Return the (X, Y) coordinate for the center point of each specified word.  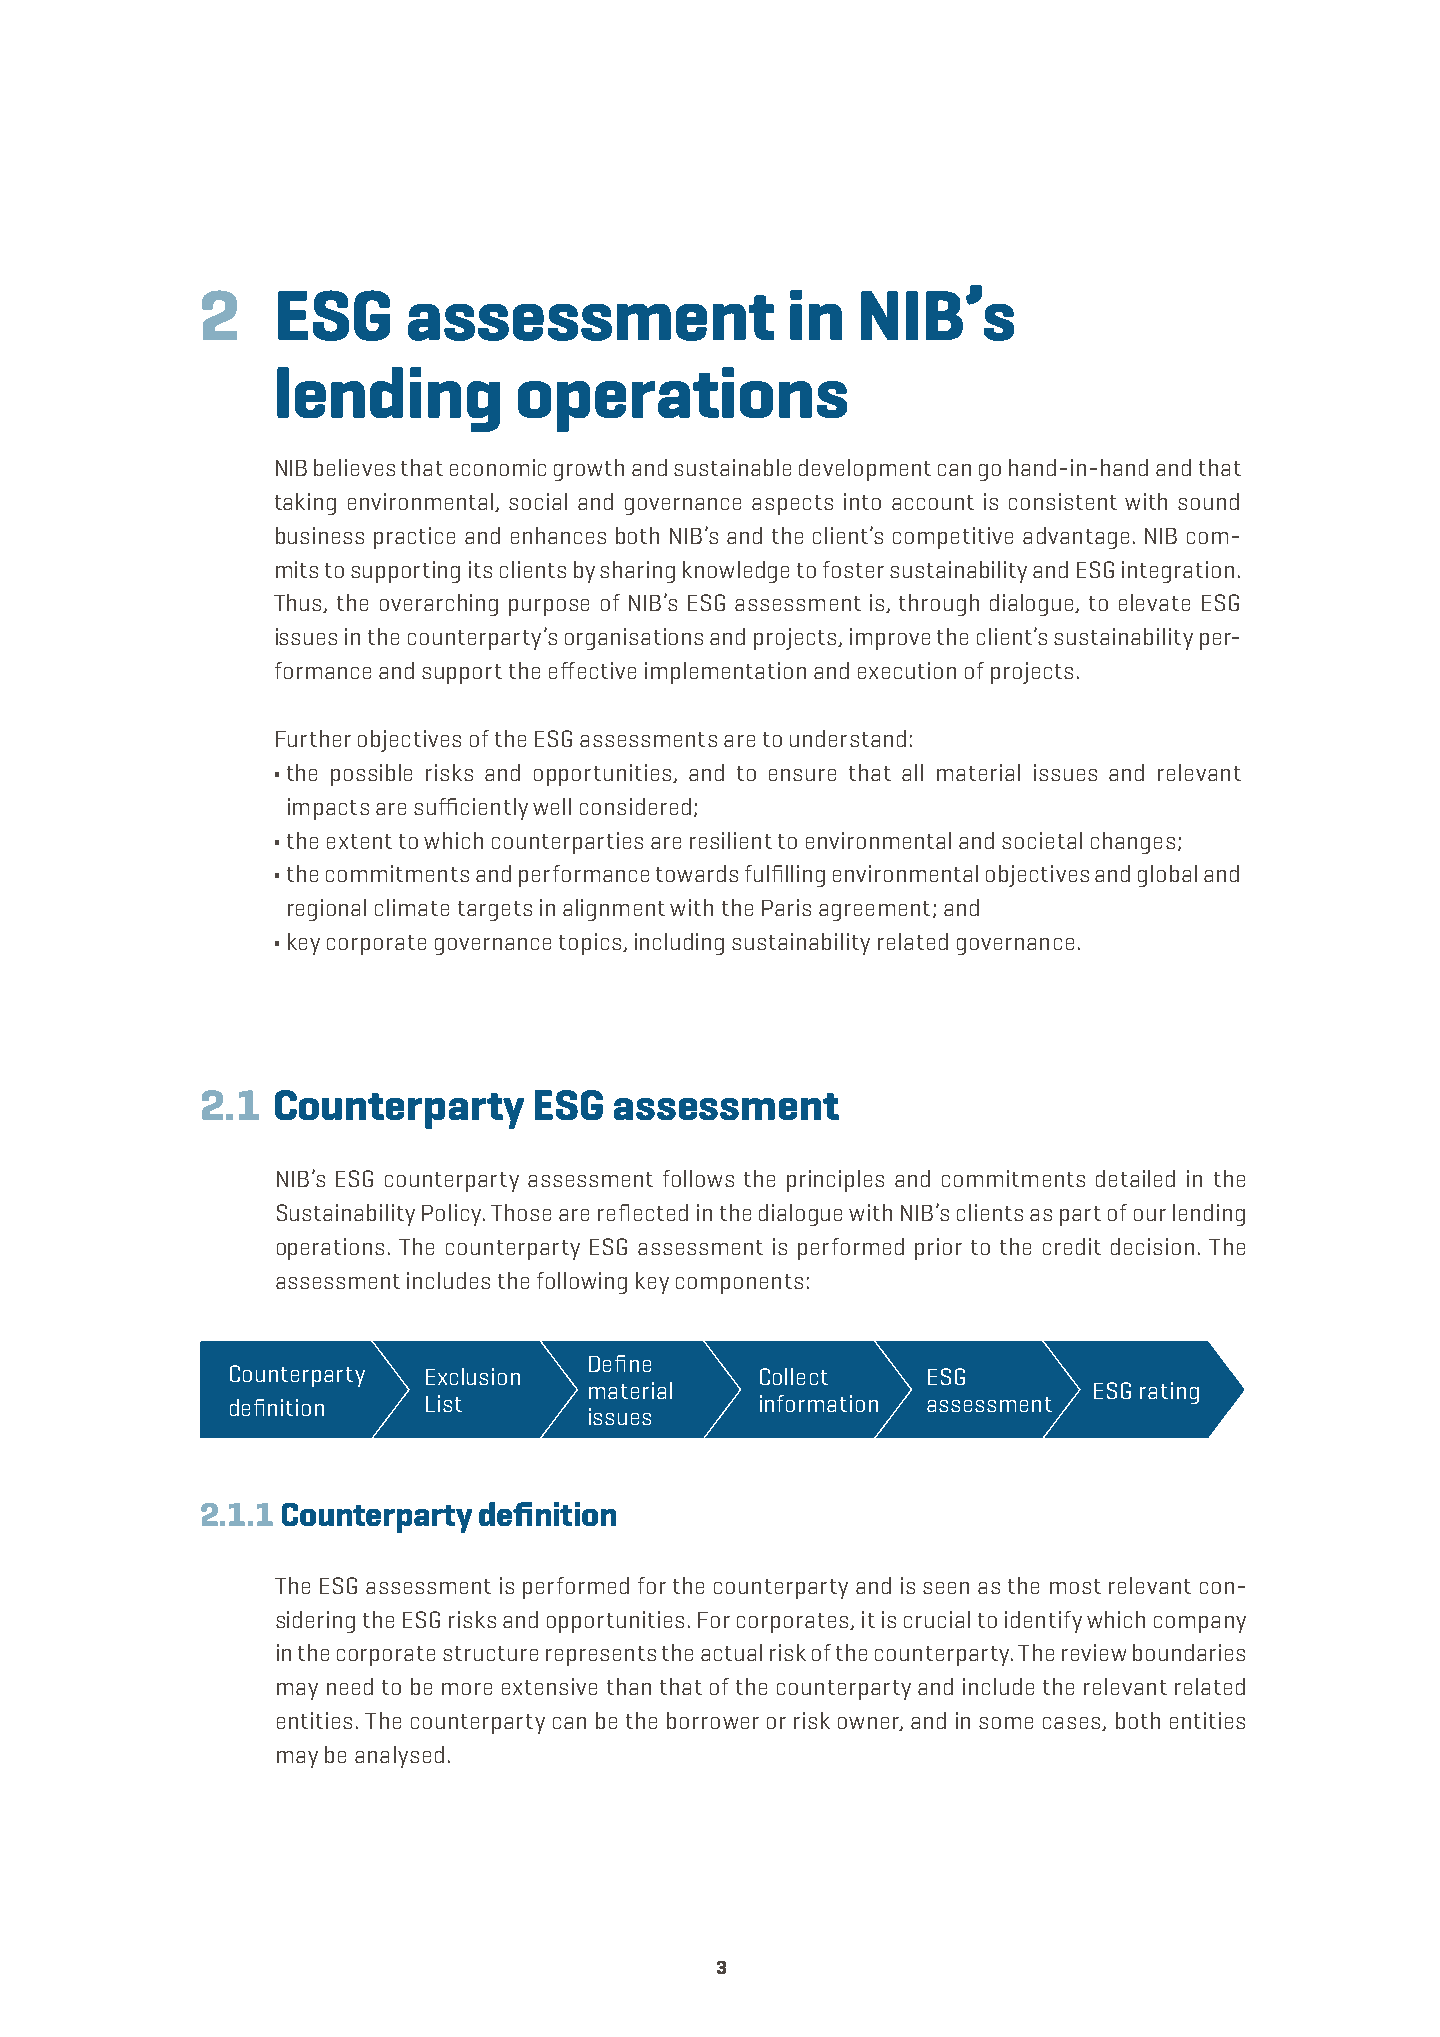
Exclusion (473, 1376)
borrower (713, 1720)
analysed (399, 1757)
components (739, 1284)
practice (414, 538)
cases (1073, 1724)
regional (327, 910)
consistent (1063, 501)
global (1167, 876)
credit (1072, 1246)
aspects (792, 505)
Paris (786, 907)
